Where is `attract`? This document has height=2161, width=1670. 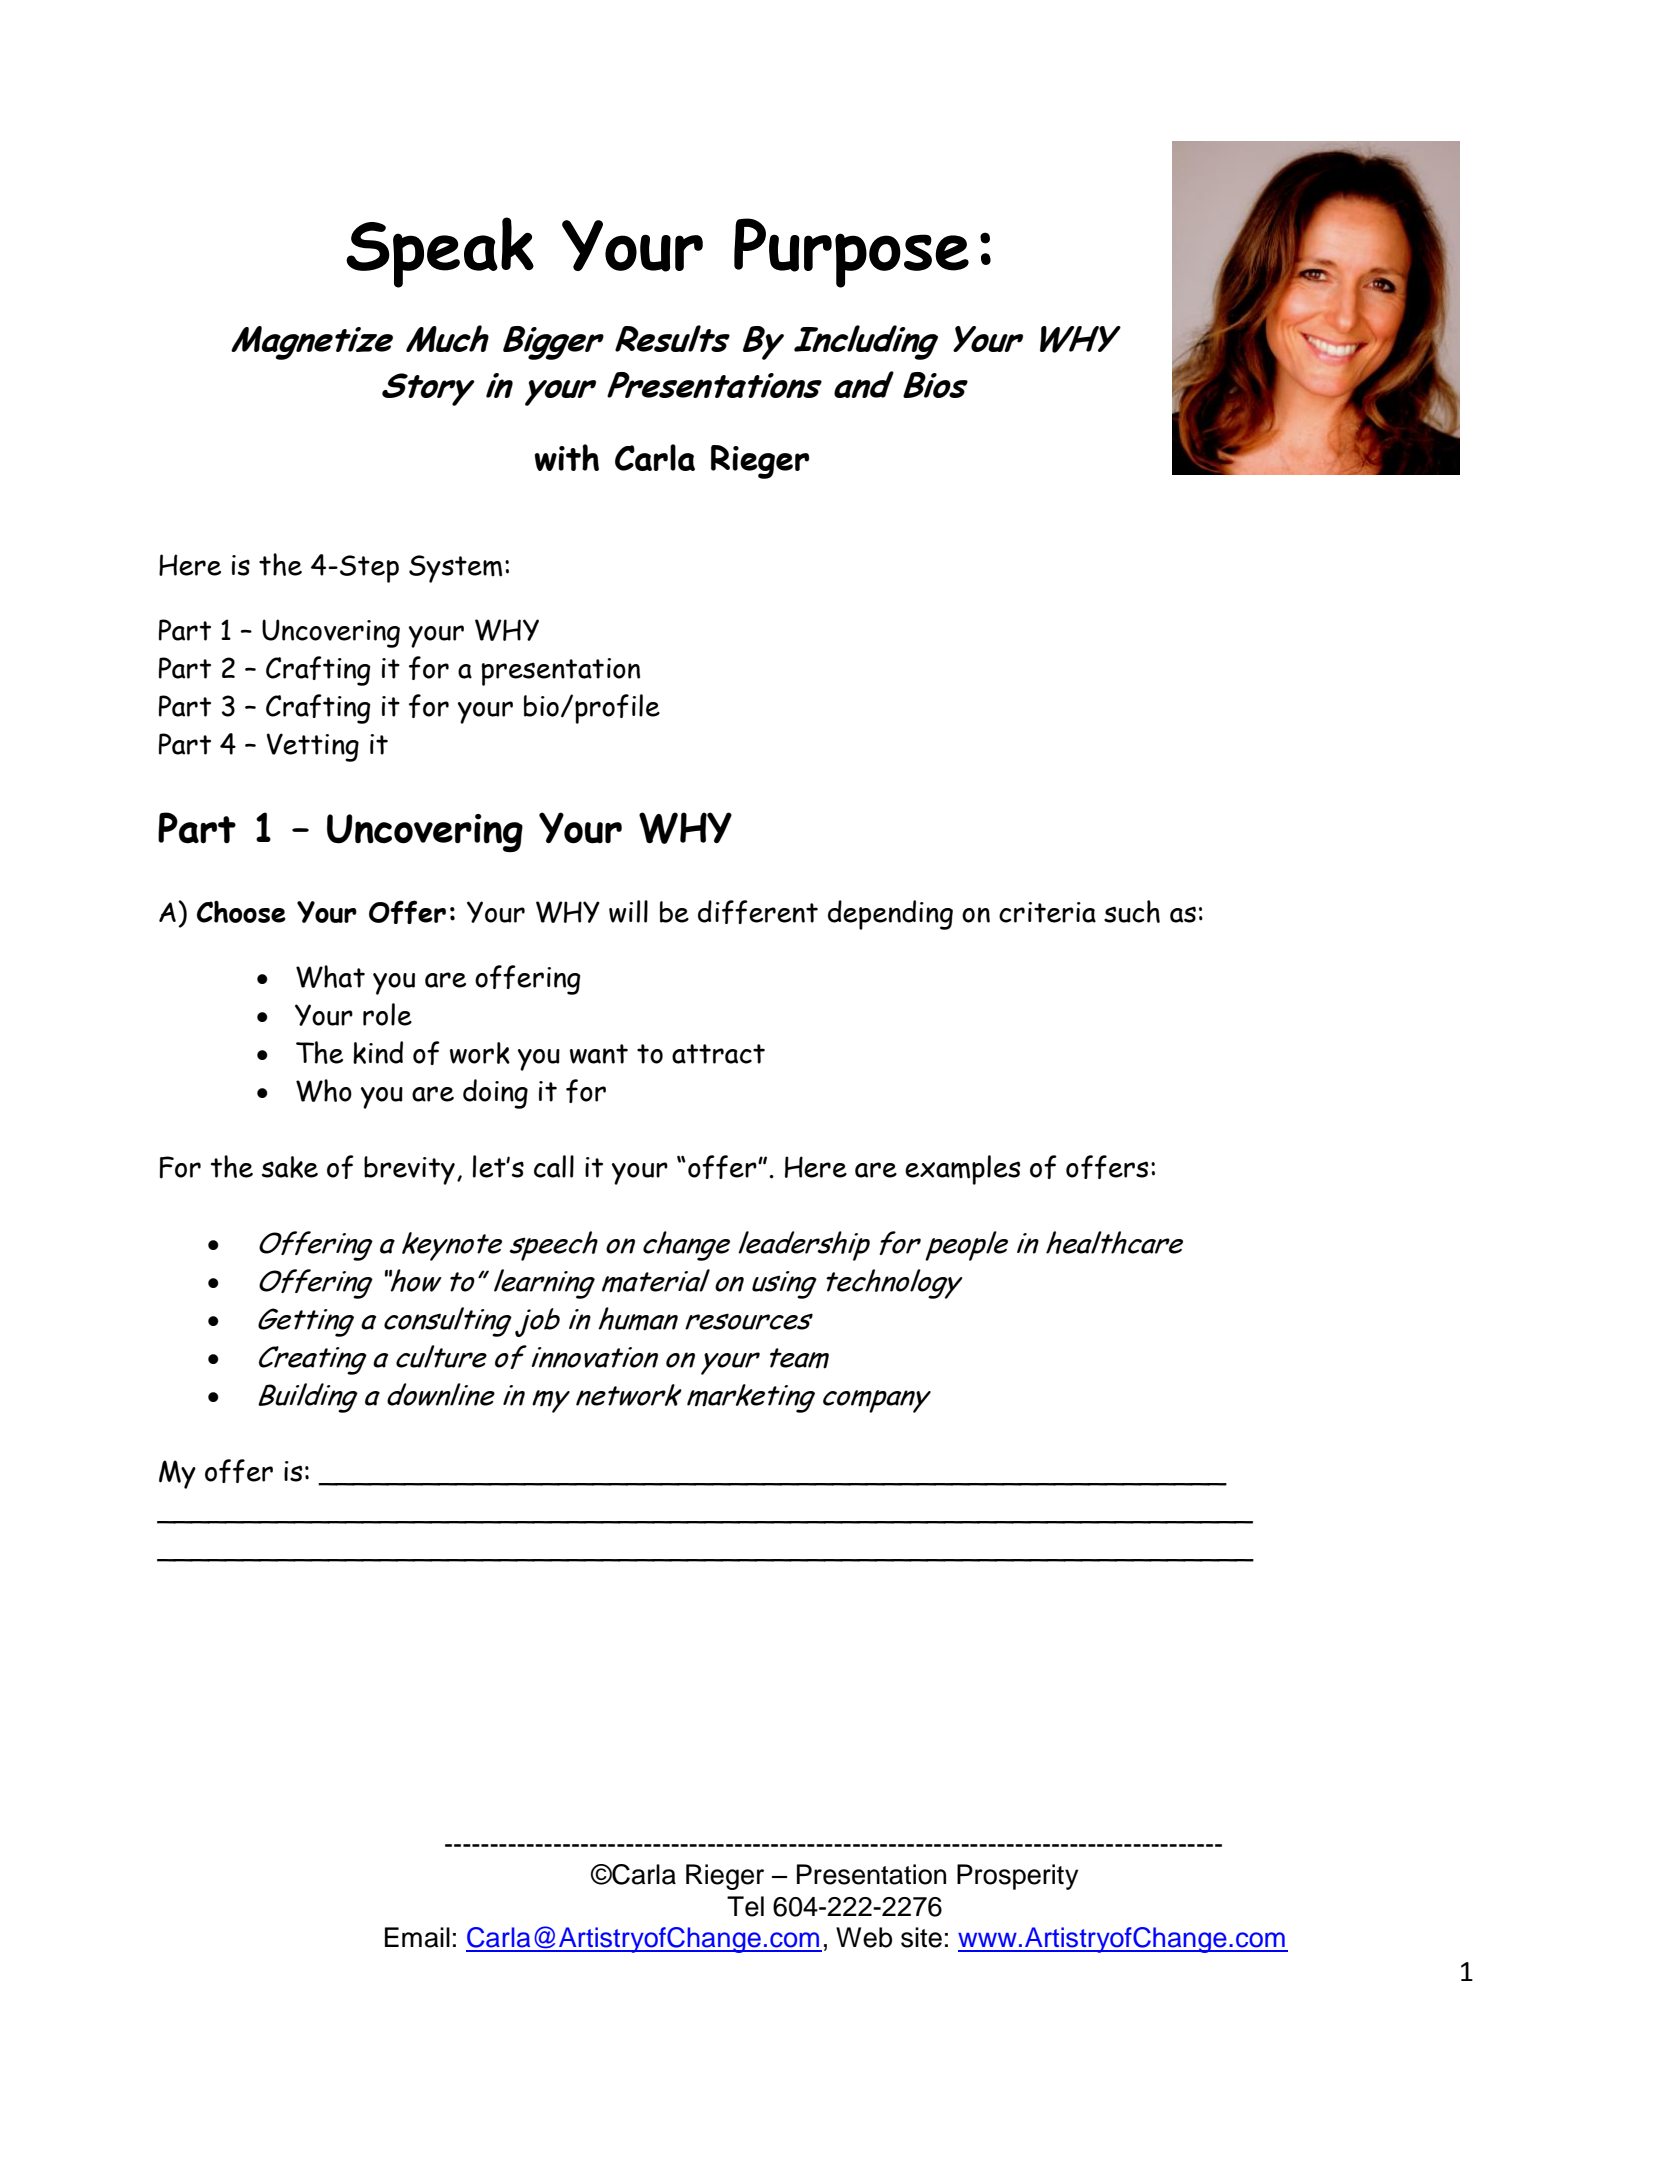 attract is located at coordinates (718, 1054).
